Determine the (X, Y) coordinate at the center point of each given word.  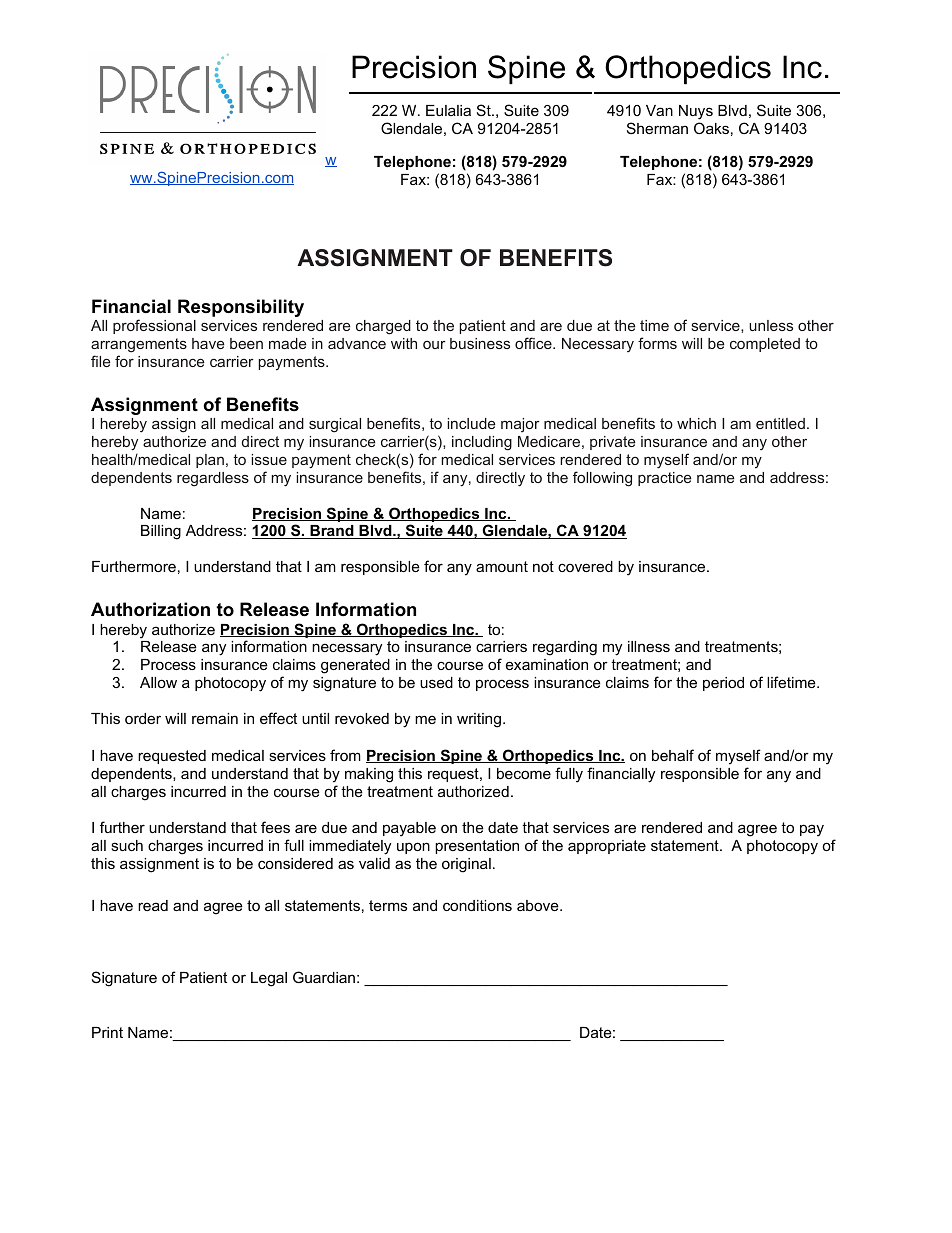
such (127, 845)
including (482, 443)
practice (664, 479)
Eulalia (448, 110)
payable (409, 829)
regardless (213, 479)
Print (107, 1032)
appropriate (607, 847)
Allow (158, 682)
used (436, 682)
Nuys (696, 112)
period (723, 684)
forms (657, 343)
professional (154, 326)
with (404, 343)
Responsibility (241, 308)
